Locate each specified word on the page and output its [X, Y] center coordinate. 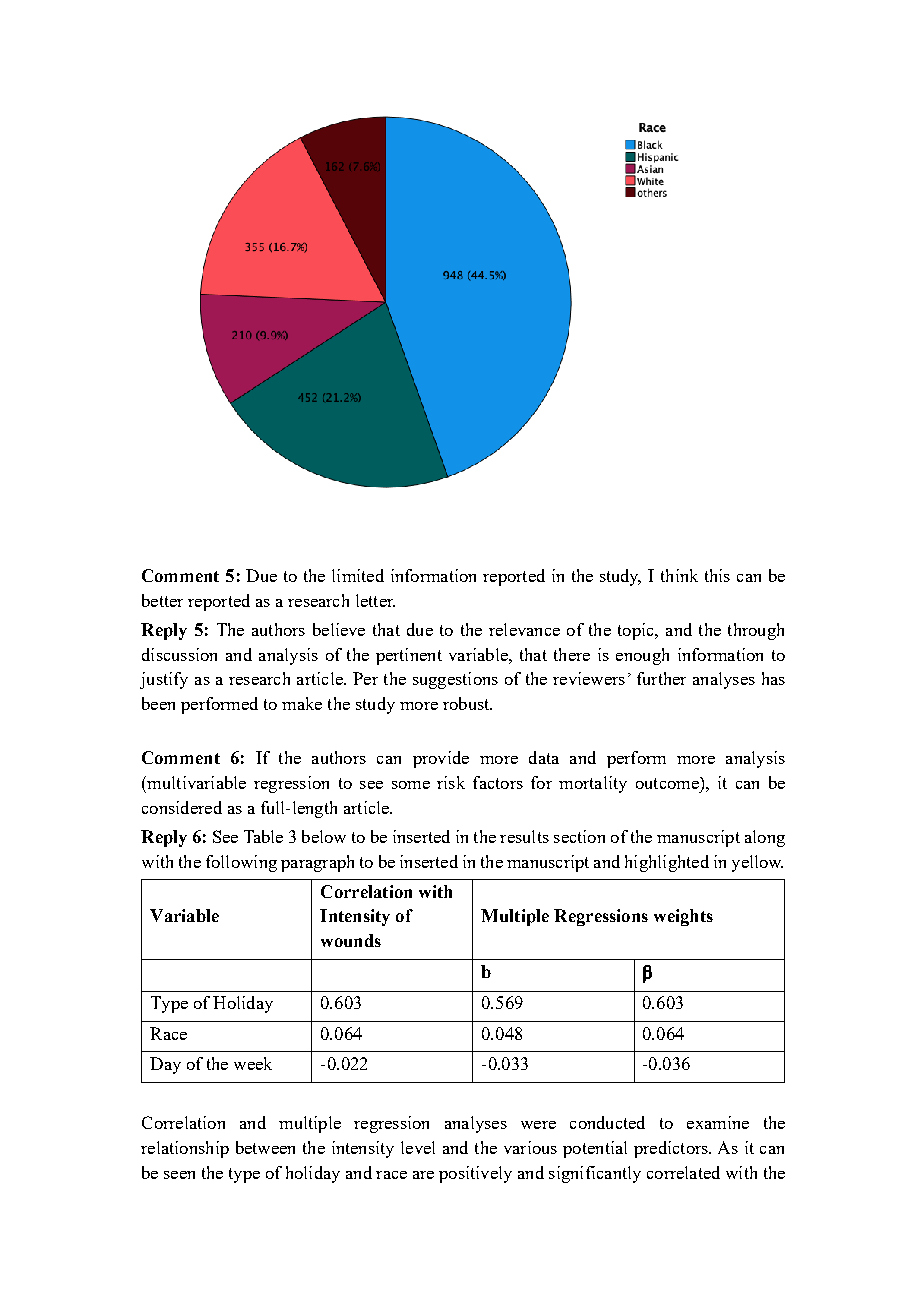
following [241, 863]
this [717, 575]
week [253, 1063]
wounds [351, 940]
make [302, 703]
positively [475, 1174]
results [524, 836]
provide [441, 759]
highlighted [667, 863]
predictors [672, 1149]
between [265, 1147]
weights [683, 917]
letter [375, 600]
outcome [668, 783]
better [162, 600]
